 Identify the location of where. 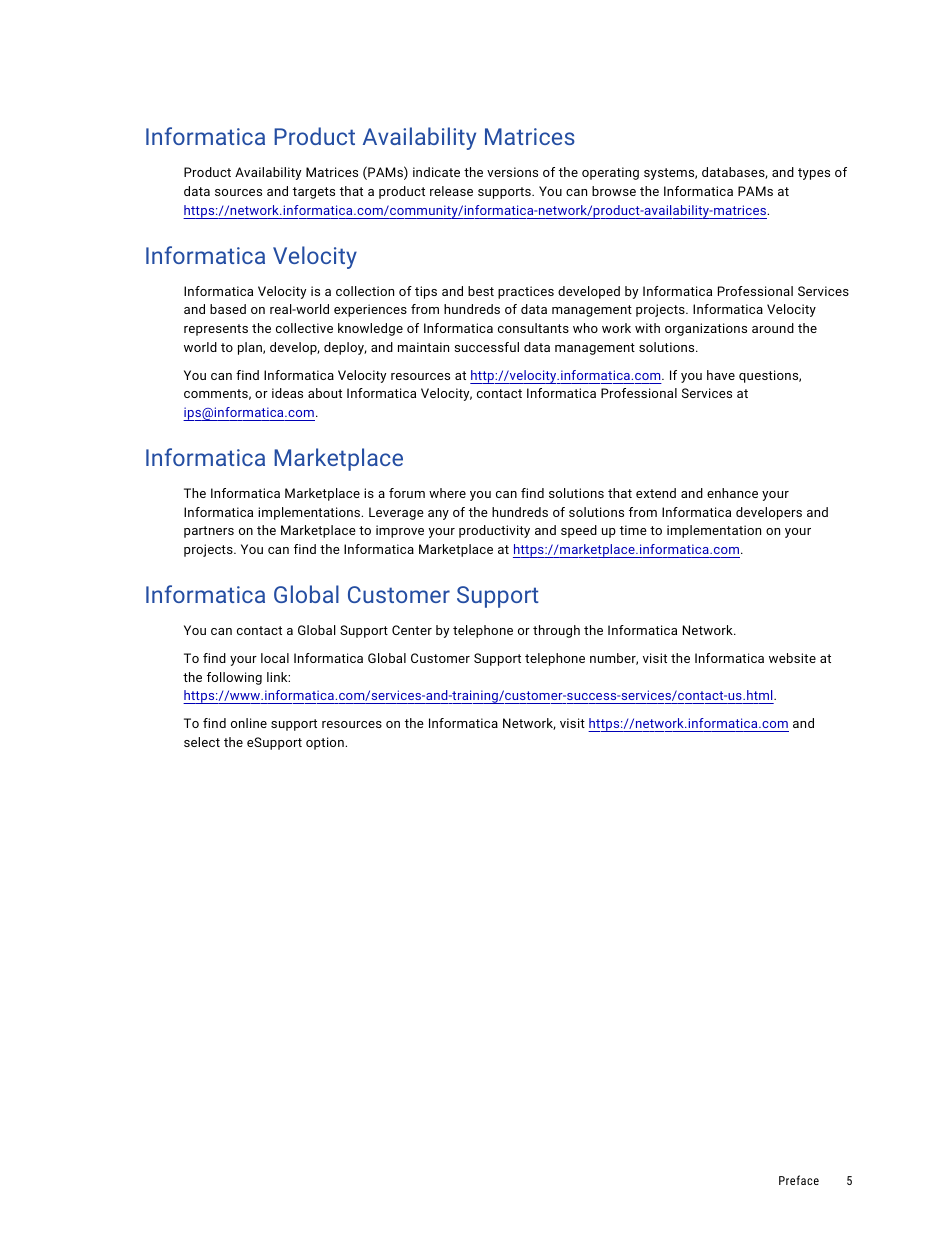
(447, 493).
